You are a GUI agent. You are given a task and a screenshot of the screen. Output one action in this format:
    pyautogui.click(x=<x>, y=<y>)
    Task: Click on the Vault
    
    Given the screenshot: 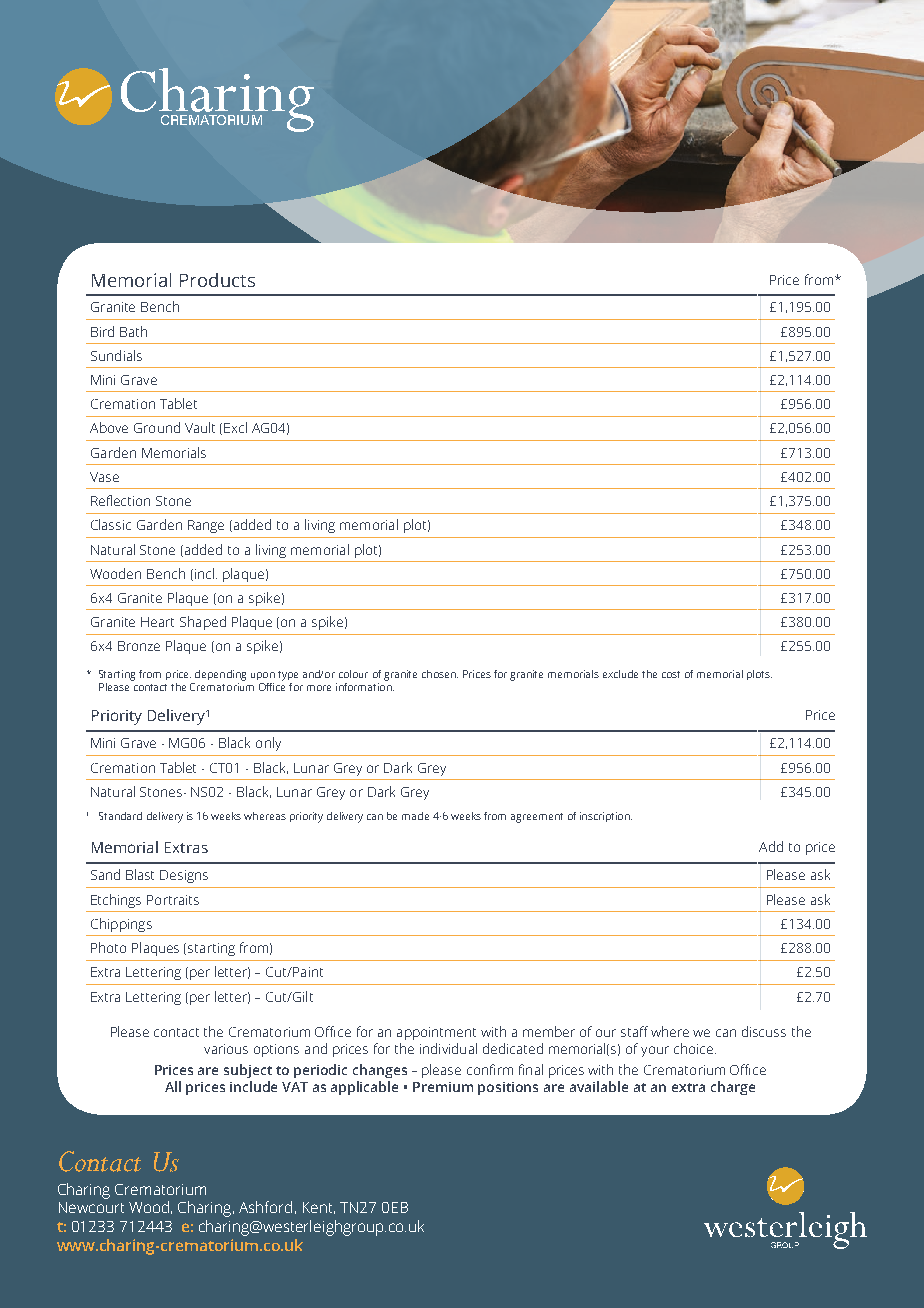 What is the action you would take?
    pyautogui.click(x=200, y=427)
